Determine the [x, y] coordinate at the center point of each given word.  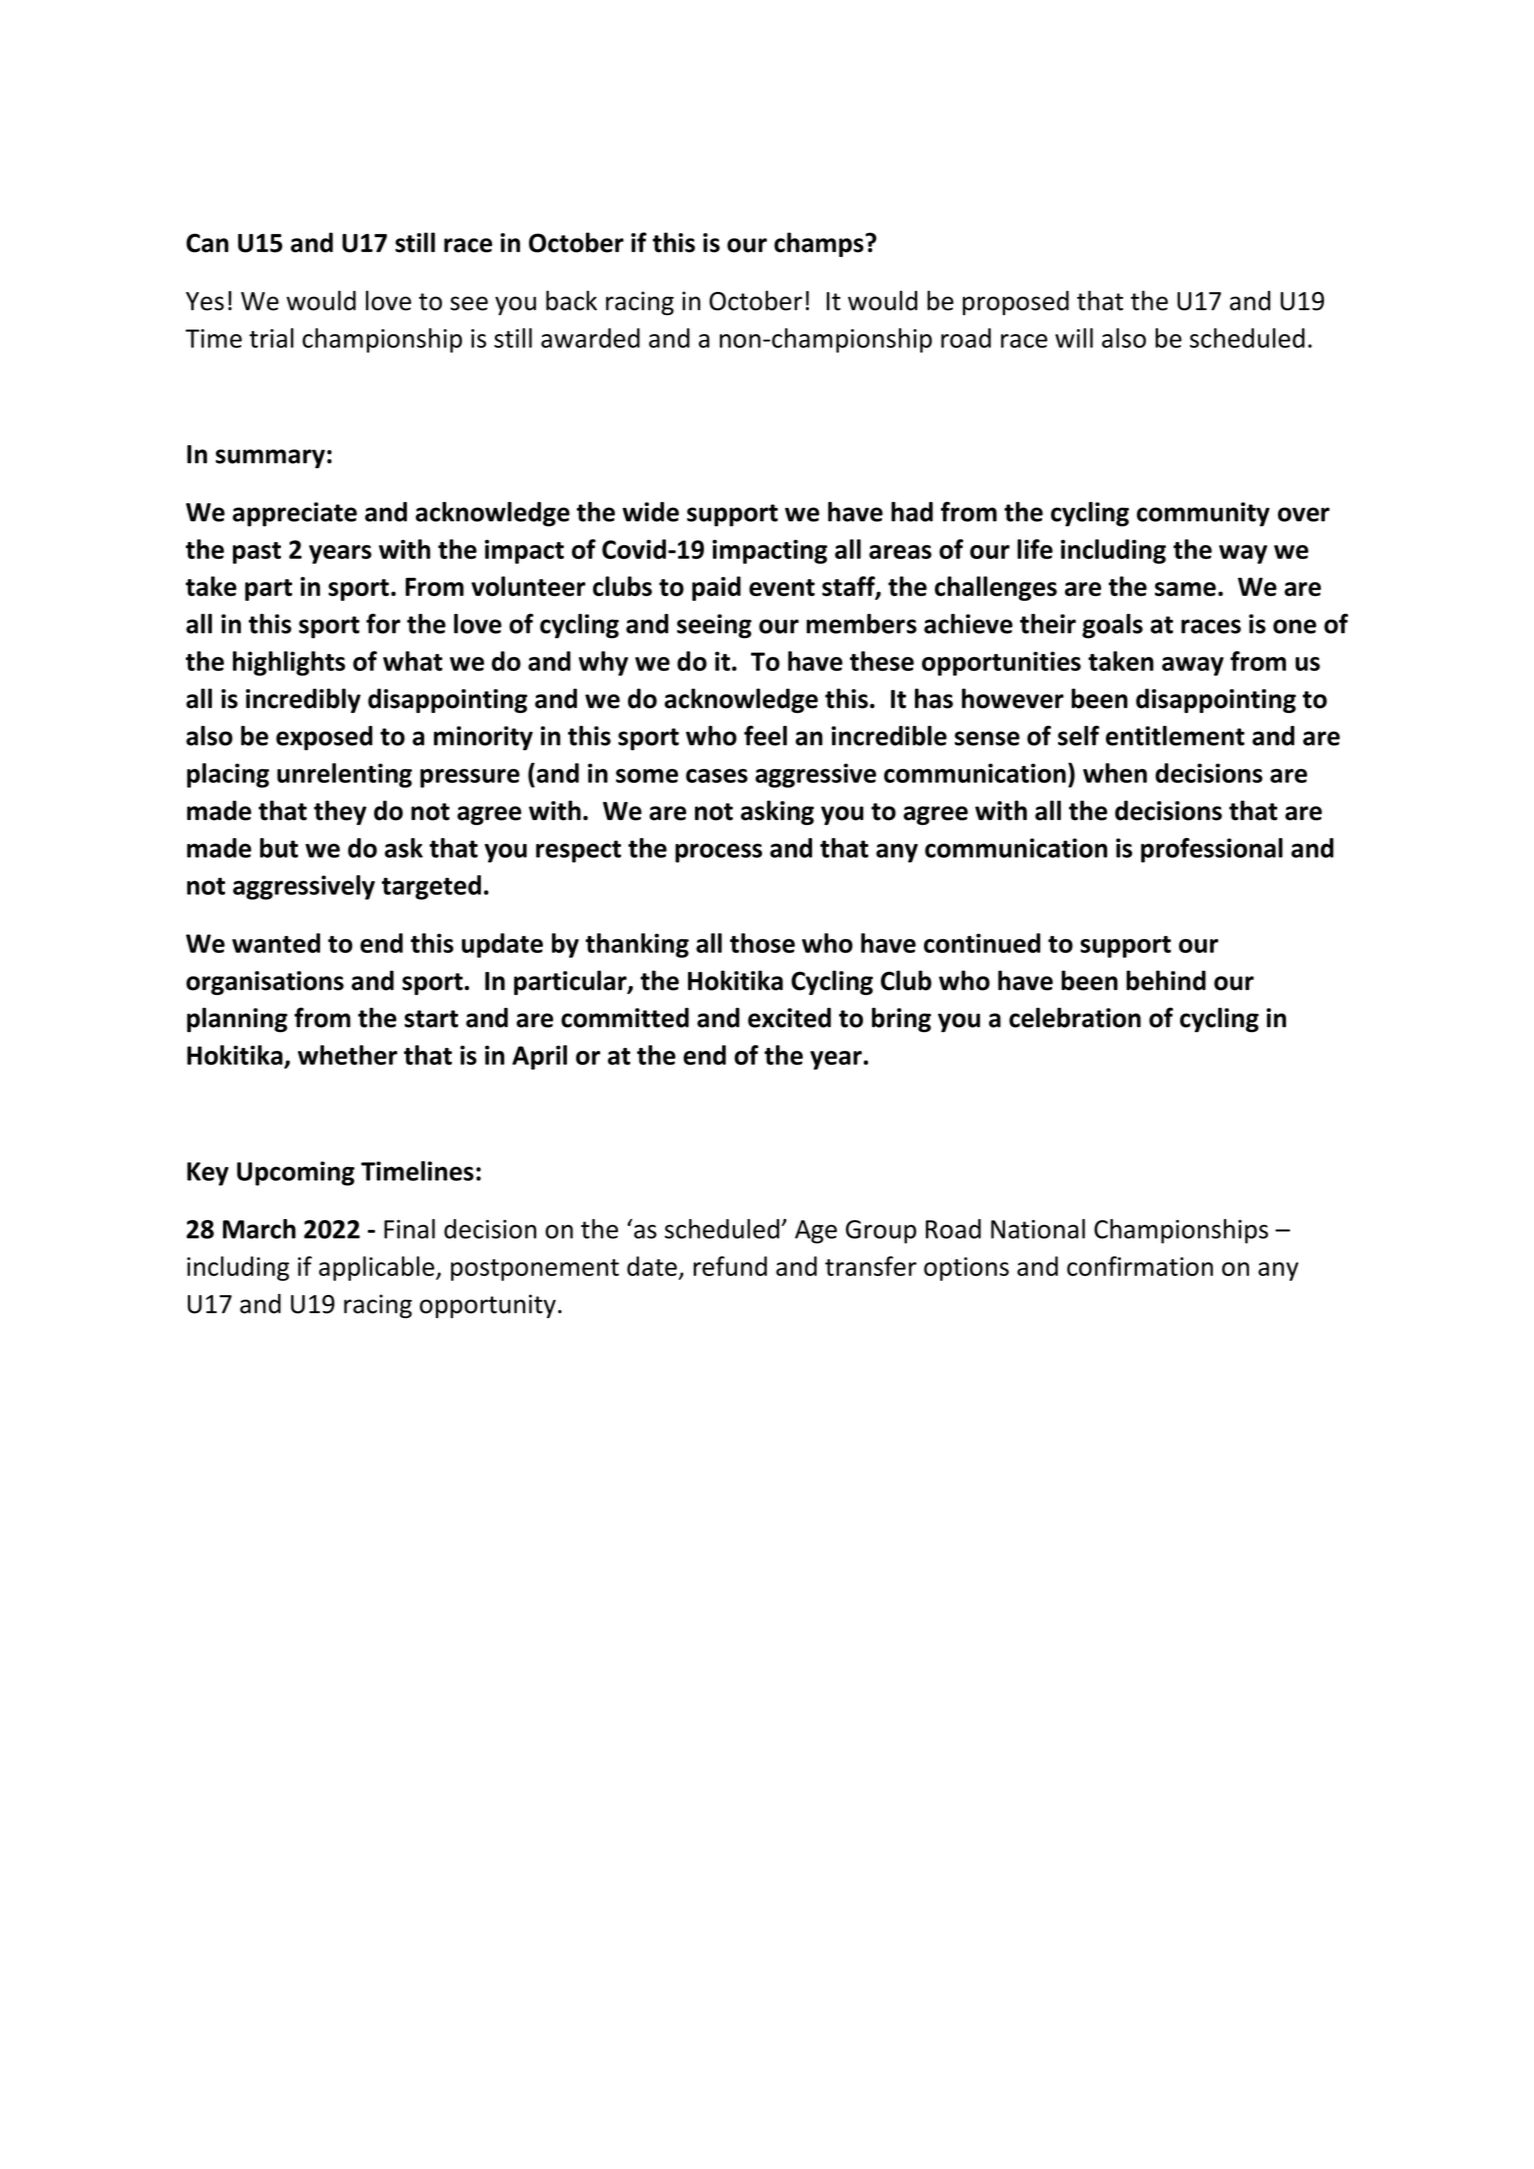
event [782, 587]
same [1185, 589]
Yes [205, 301]
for [383, 623]
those [762, 943]
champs [820, 244]
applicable [378, 1268]
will [1074, 338]
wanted [276, 943]
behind [1166, 980]
